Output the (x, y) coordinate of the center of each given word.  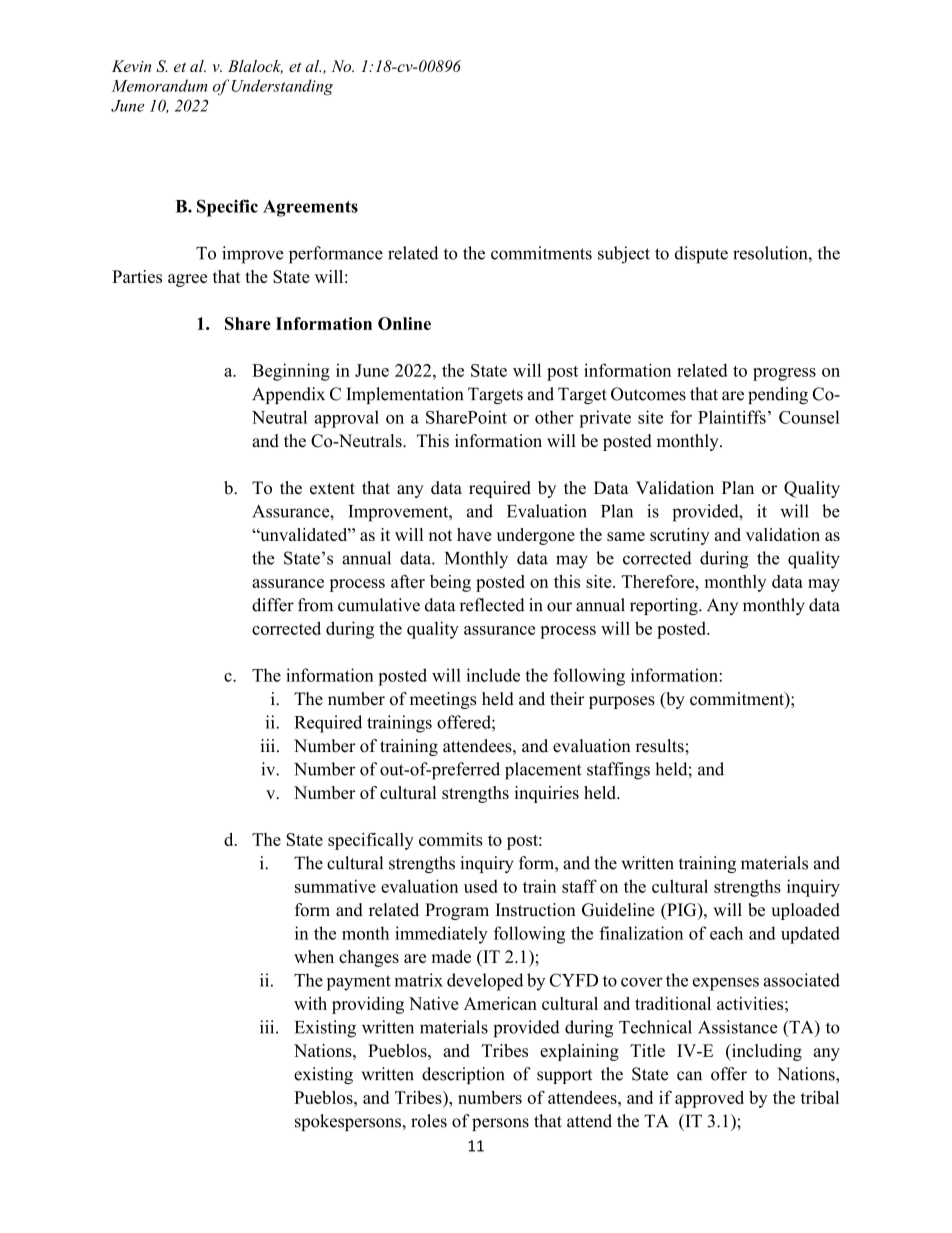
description (463, 1075)
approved (709, 1099)
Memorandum (159, 85)
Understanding (282, 87)
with (310, 1003)
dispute (701, 255)
